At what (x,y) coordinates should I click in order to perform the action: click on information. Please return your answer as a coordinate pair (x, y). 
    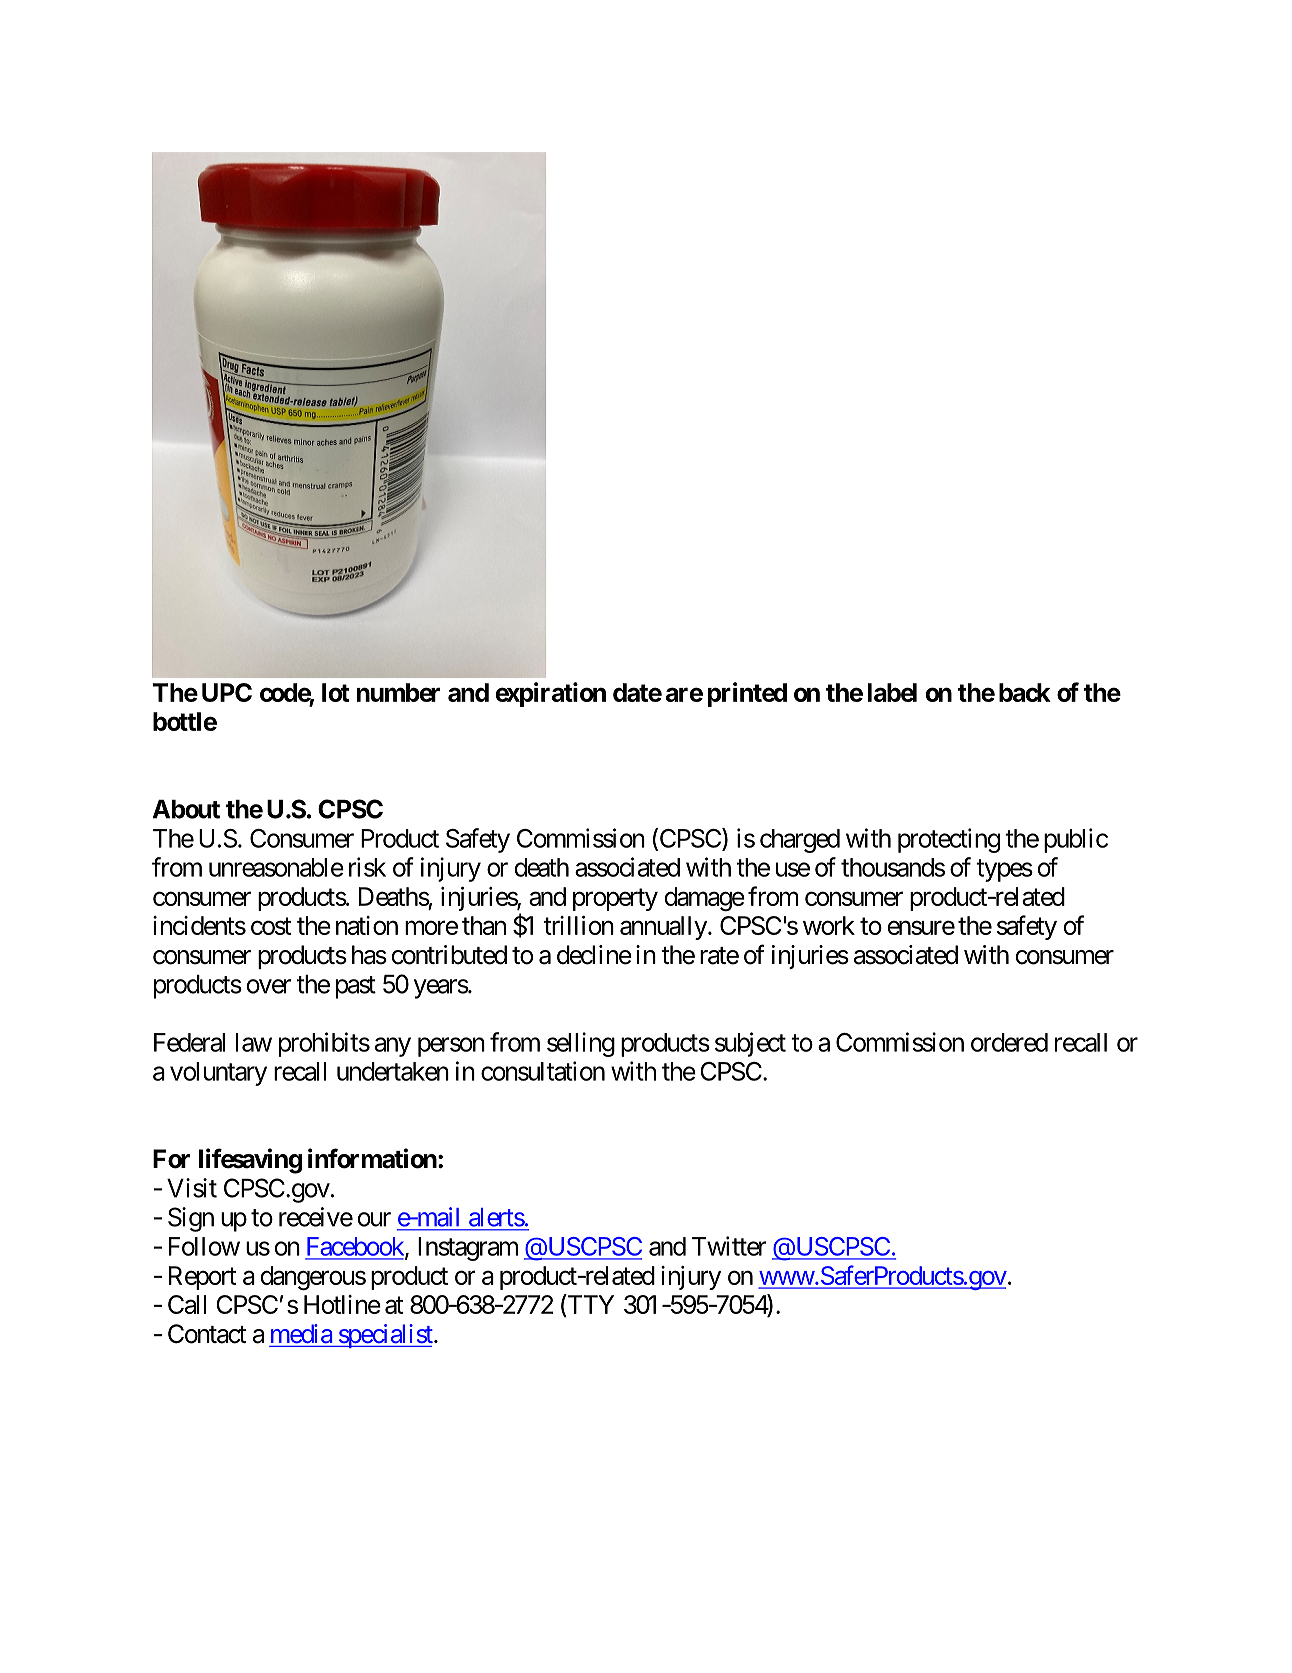
    Looking at the image, I should click on (372, 1158).
